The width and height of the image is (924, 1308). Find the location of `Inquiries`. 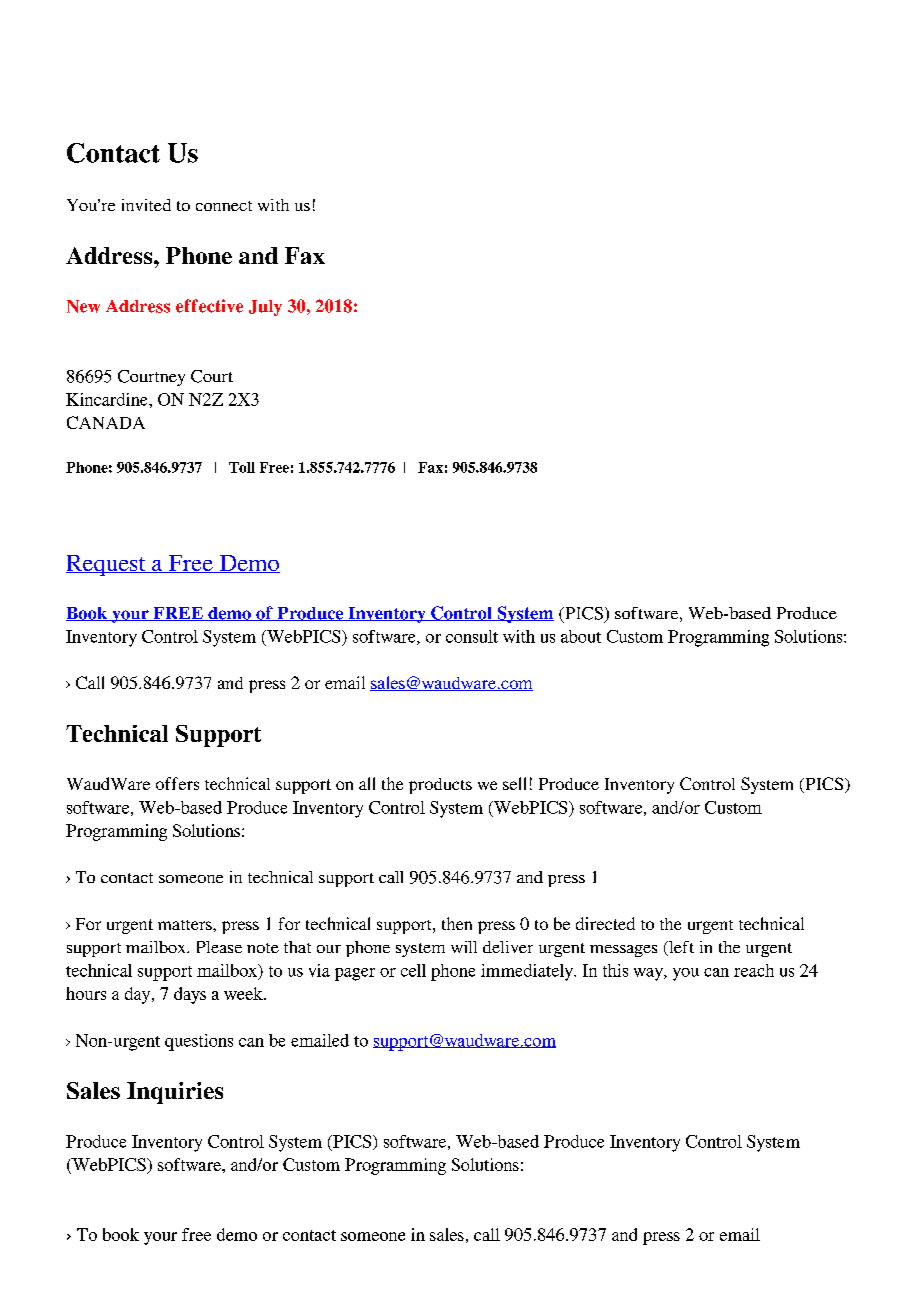

Inquiries is located at coordinates (175, 1093).
